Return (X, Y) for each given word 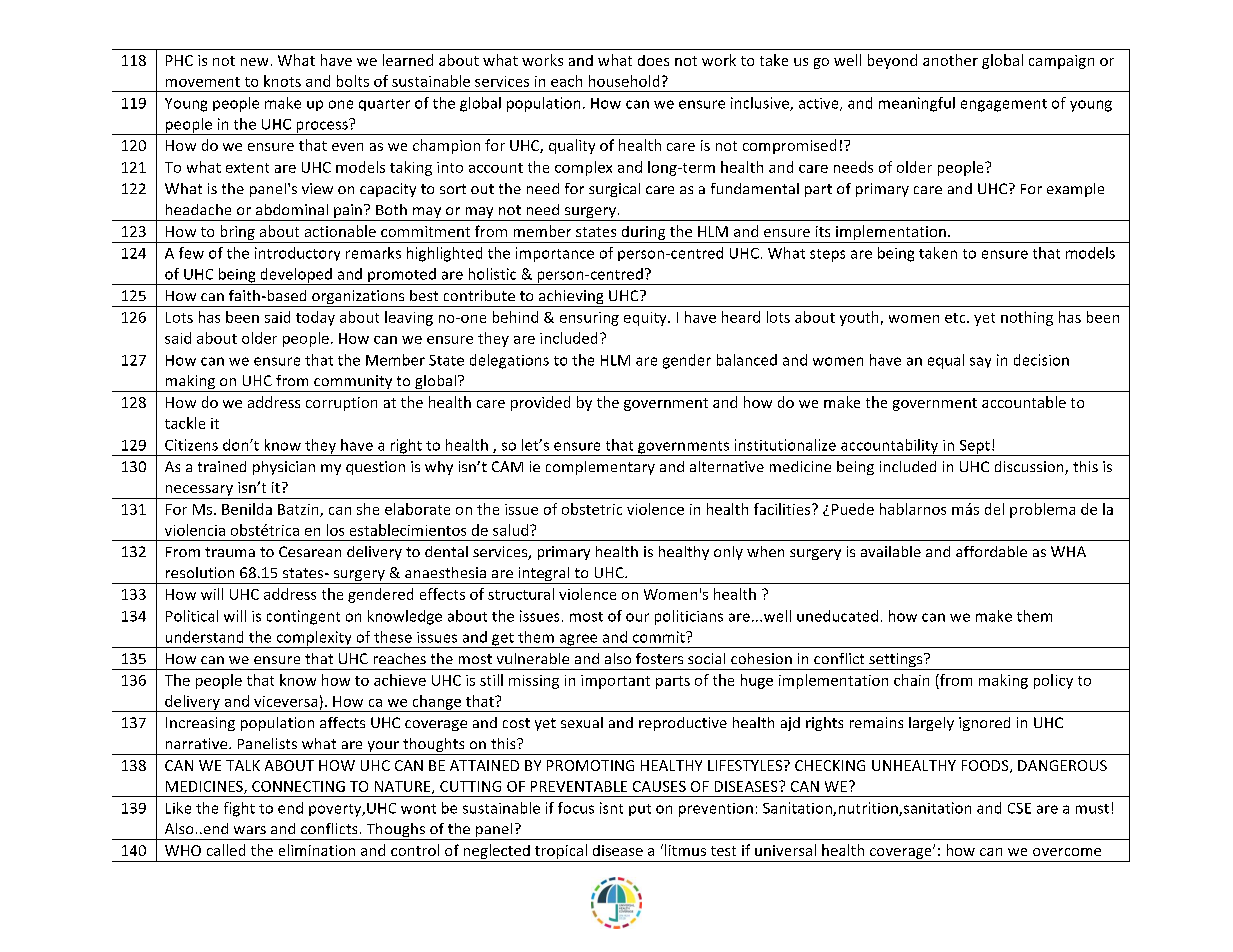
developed (296, 276)
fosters (659, 658)
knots (282, 81)
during (643, 233)
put (640, 810)
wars (250, 830)
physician (284, 468)
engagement (1004, 105)
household (624, 81)
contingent (303, 617)
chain (911, 680)
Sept (974, 448)
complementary (600, 468)
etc (956, 318)
